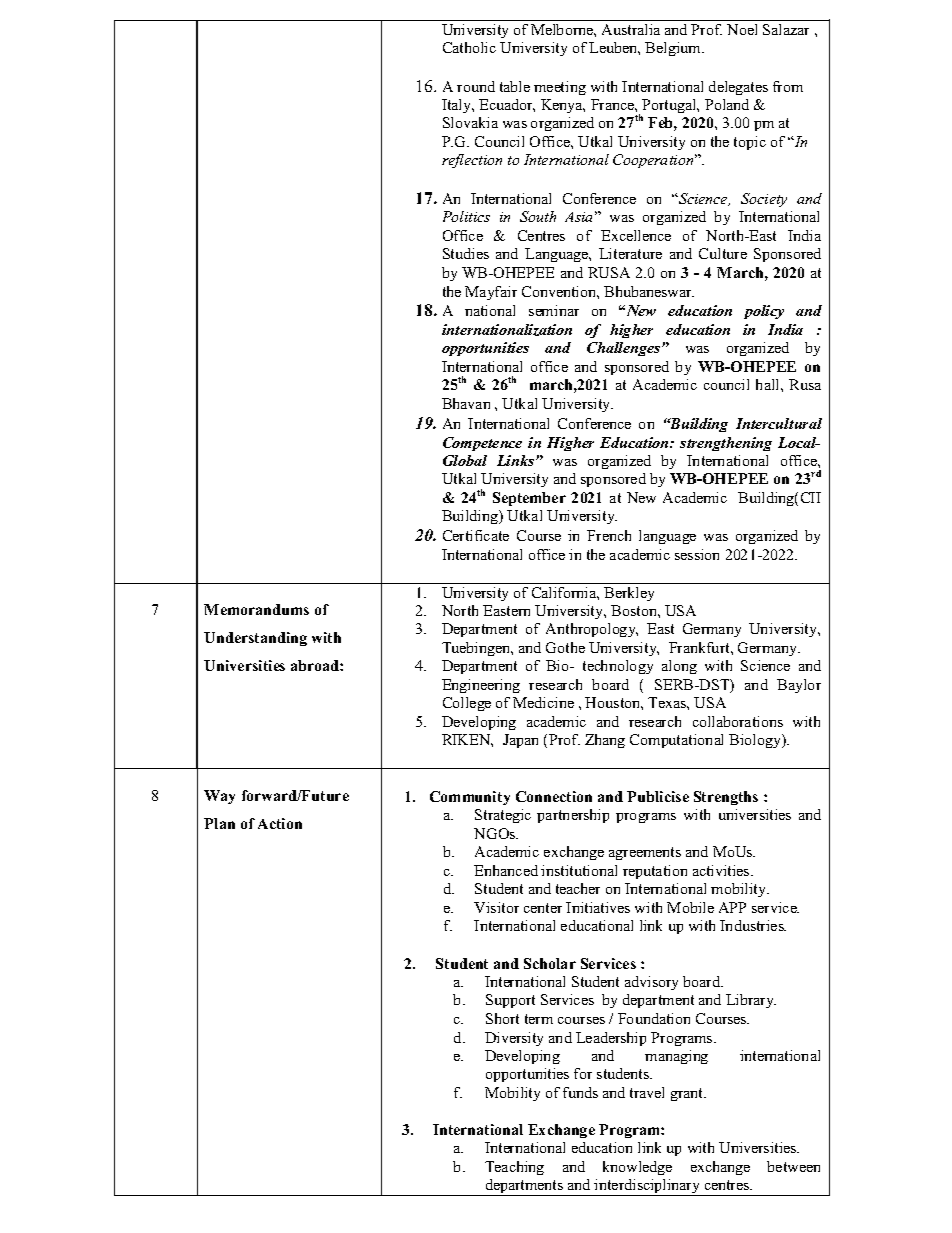 The width and height of the screenshot is (952, 1233). I want to click on Certificate, so click(476, 535).
